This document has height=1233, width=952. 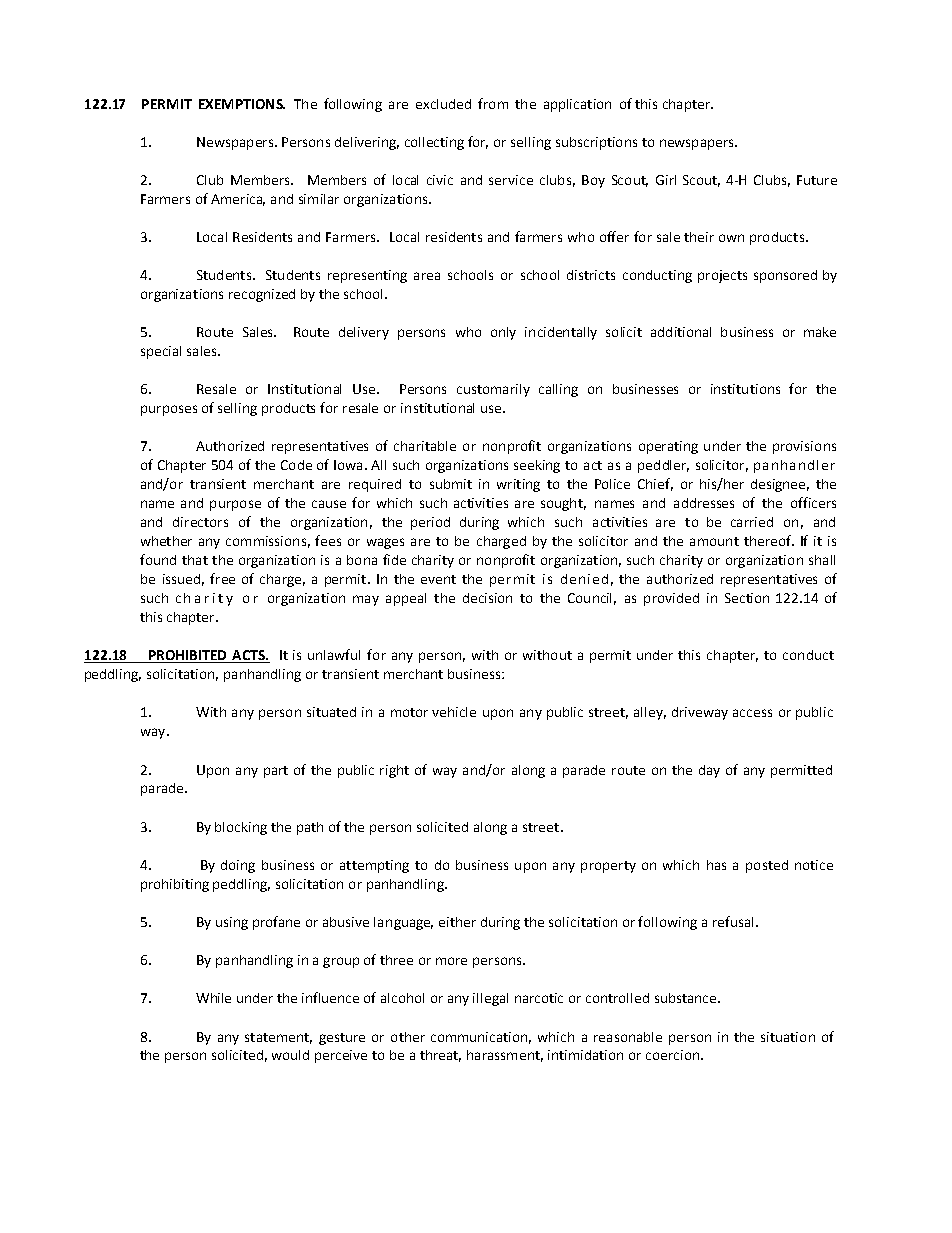 I want to click on vehicle, so click(x=454, y=712).
